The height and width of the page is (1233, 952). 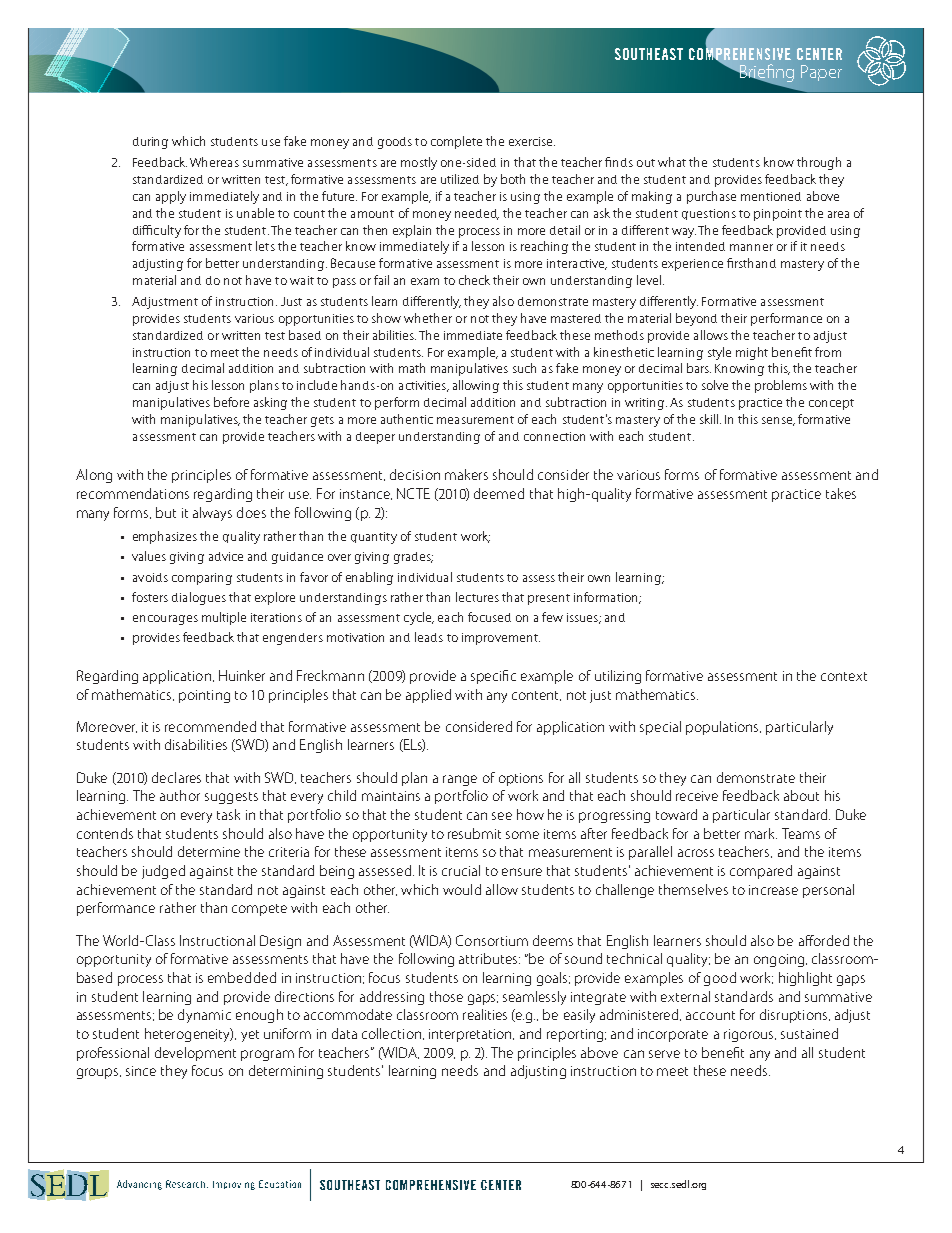 What do you see at coordinates (428, 696) in the page?
I see `applied` at bounding box center [428, 696].
